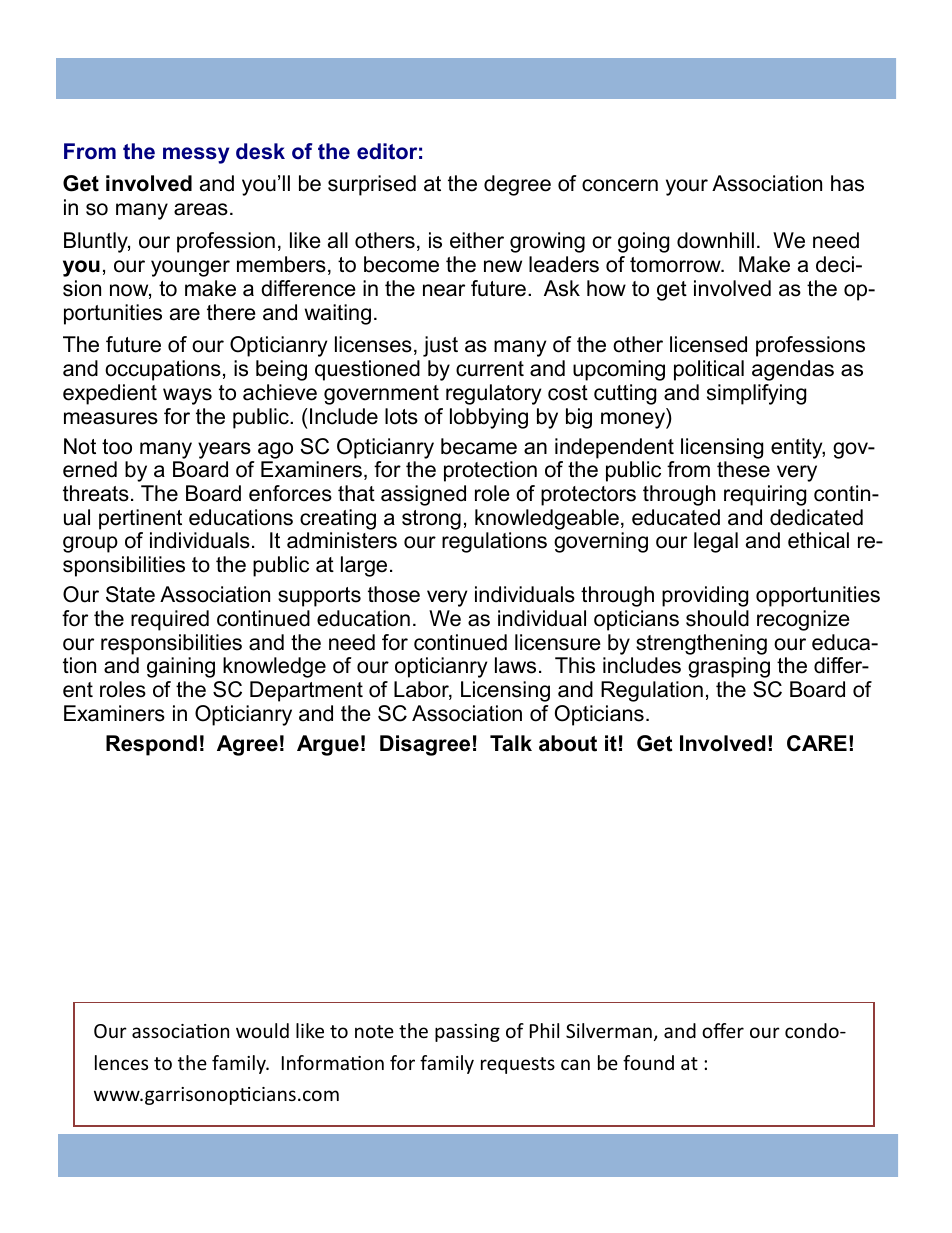 Image resolution: width=952 pixels, height=1233 pixels. I want to click on passing, so click(467, 1033).
